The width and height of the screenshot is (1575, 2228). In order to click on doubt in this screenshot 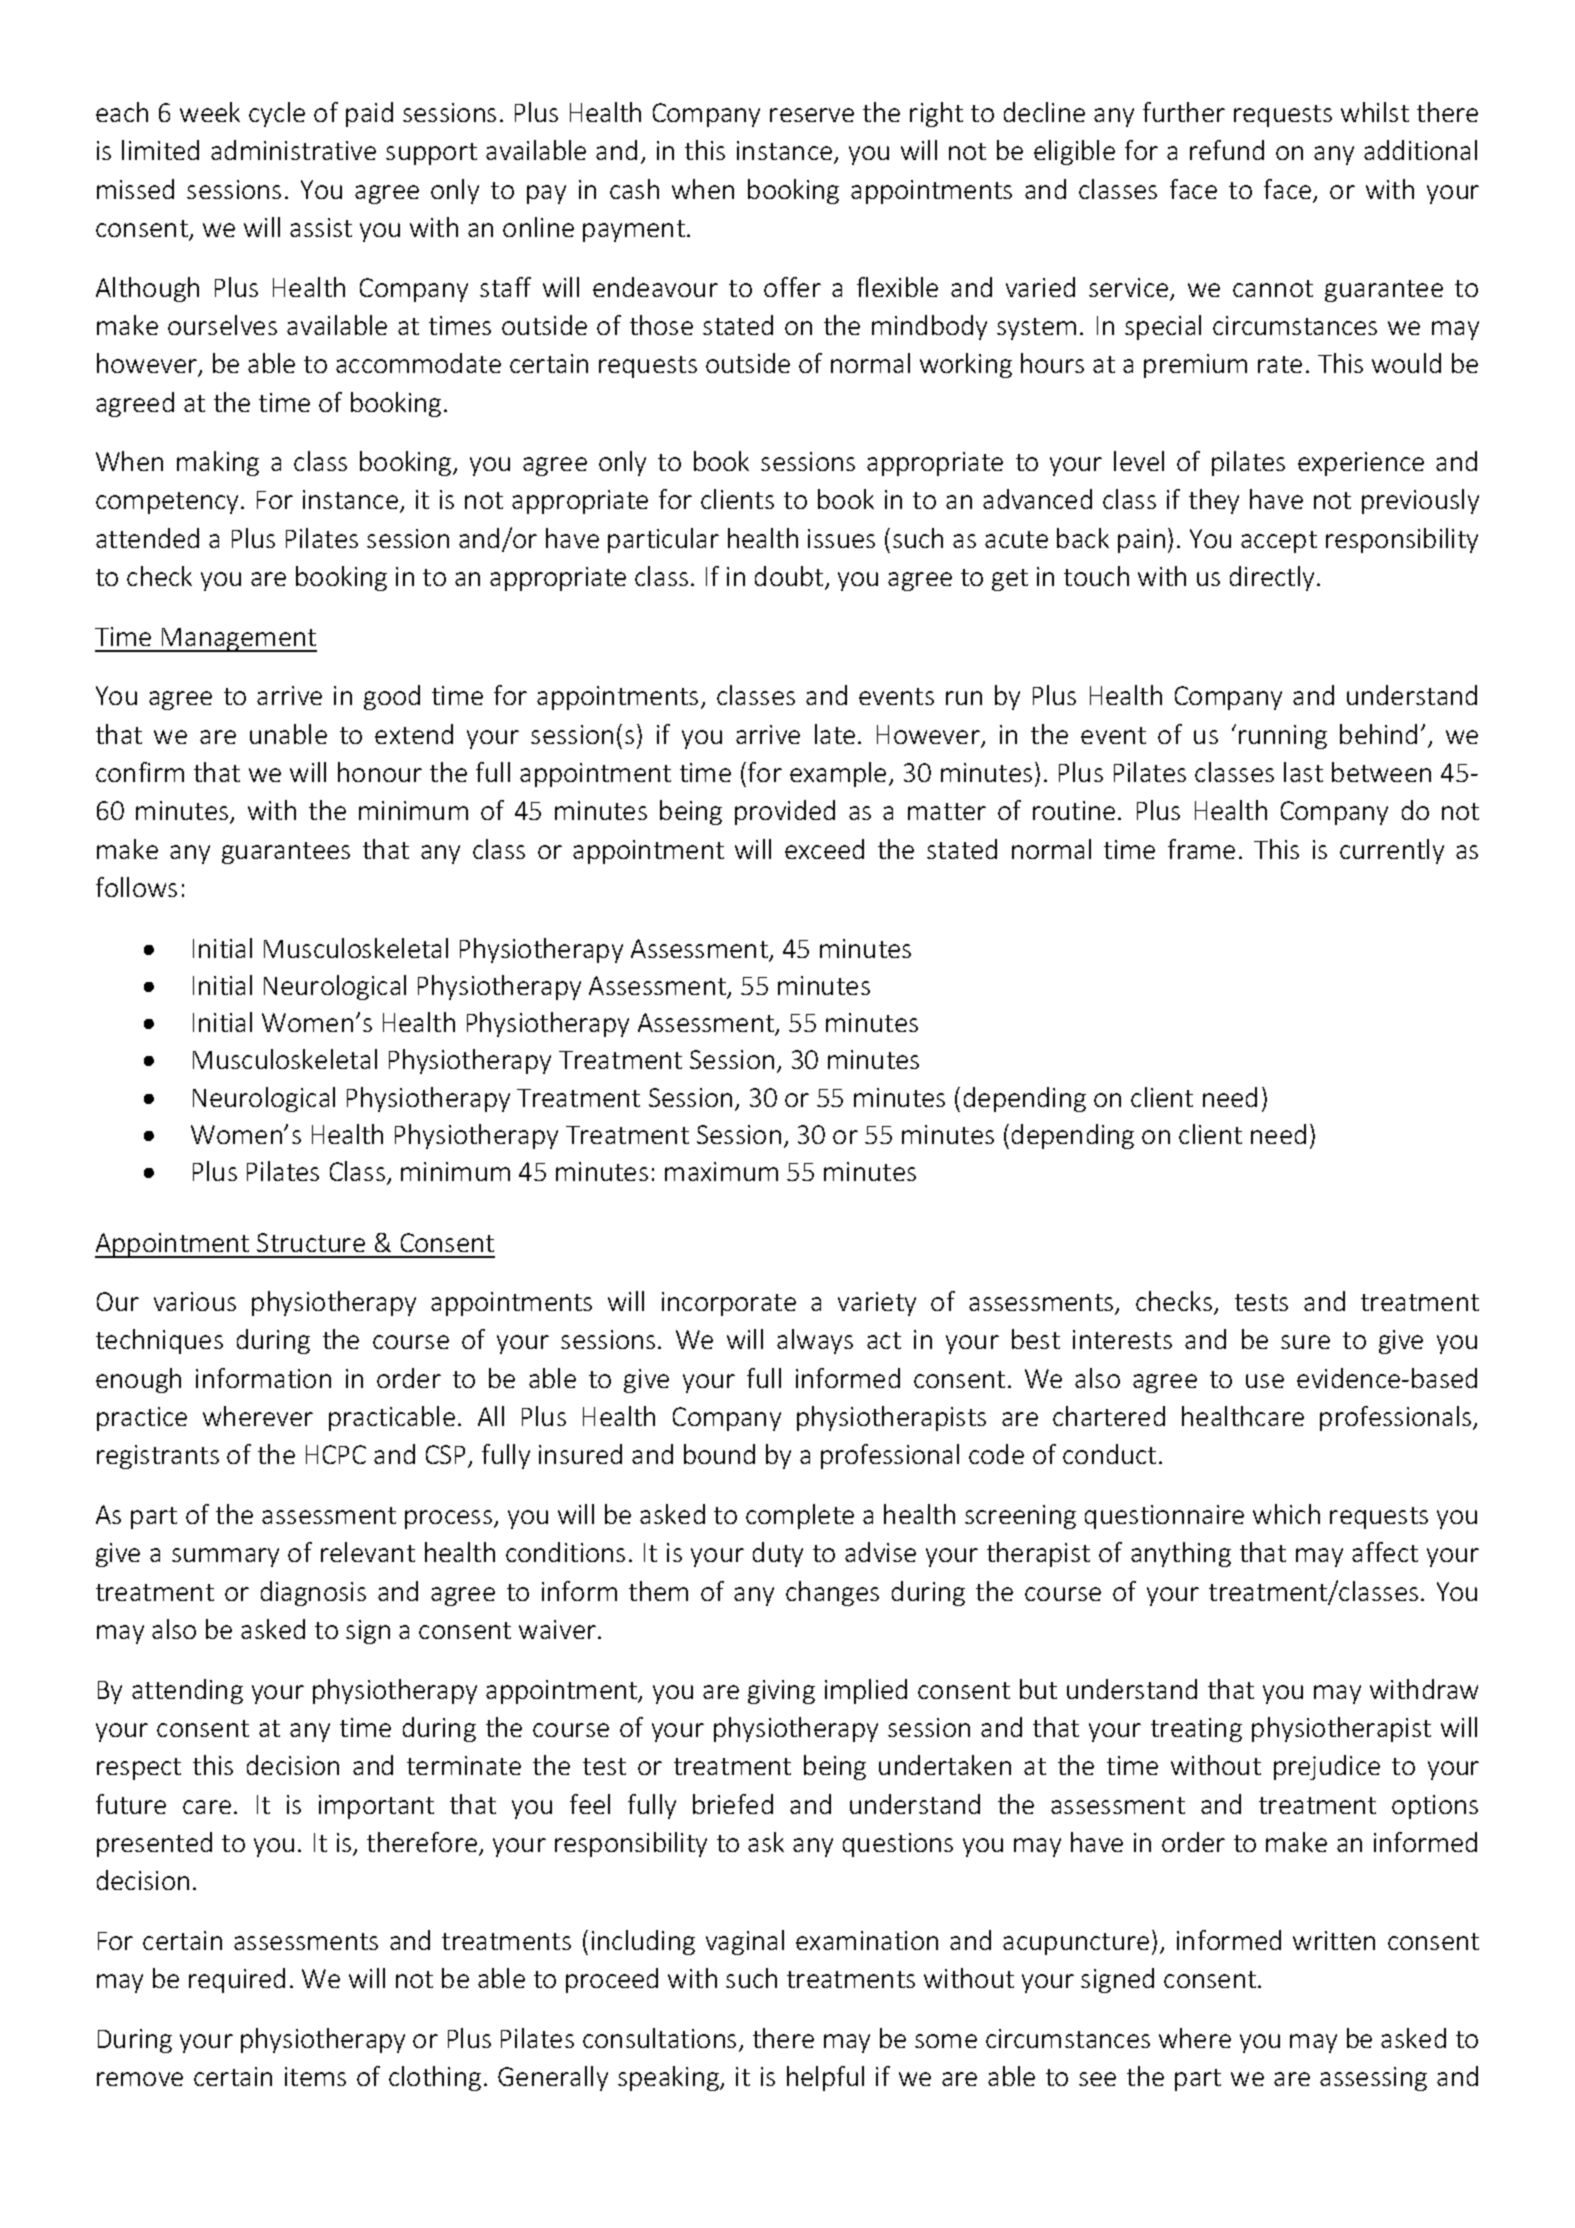, I will do `click(790, 577)`.
